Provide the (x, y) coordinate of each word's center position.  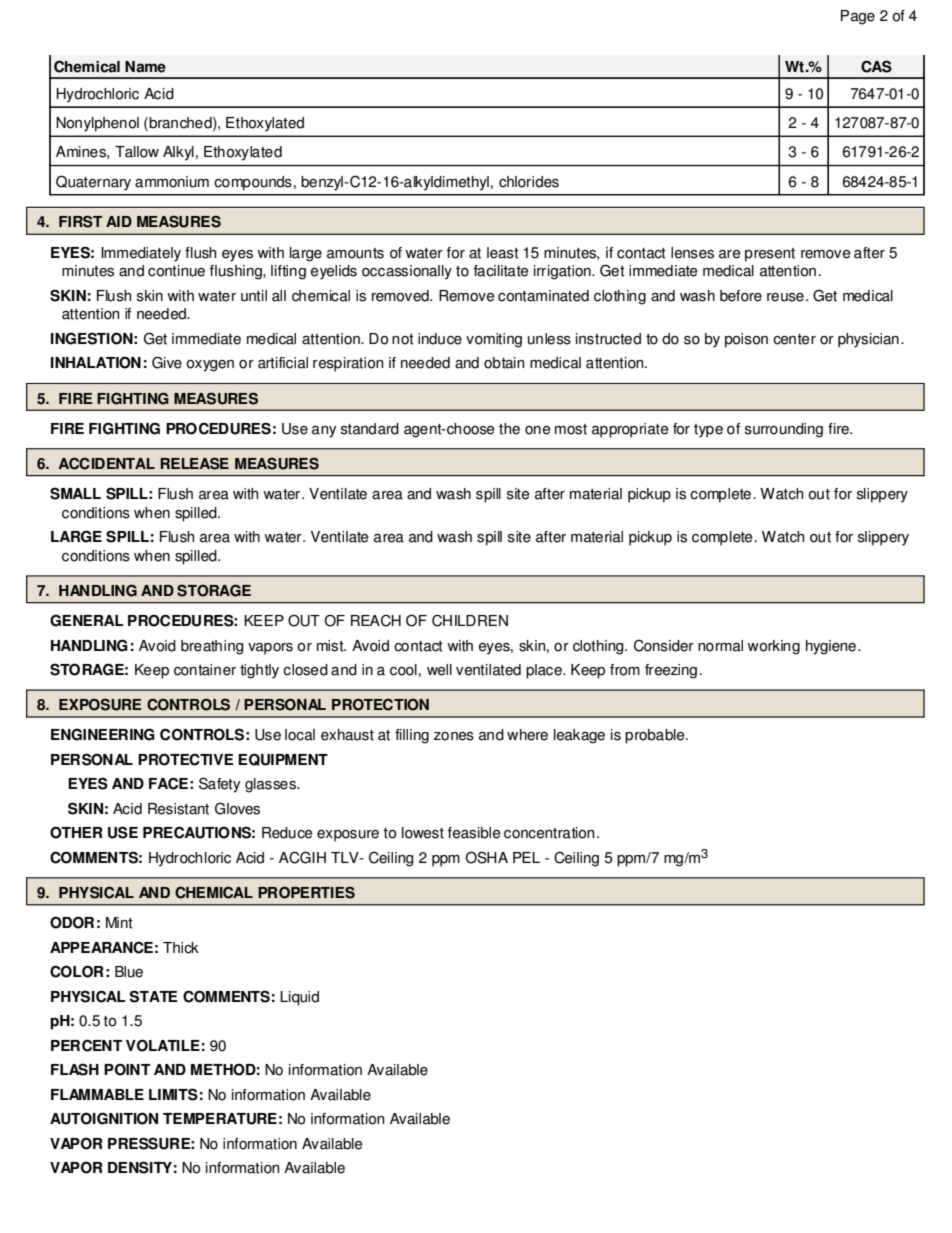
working (773, 647)
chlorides (529, 182)
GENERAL (87, 620)
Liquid (299, 998)
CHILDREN (470, 620)
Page (858, 17)
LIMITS (173, 1094)
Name (145, 67)
